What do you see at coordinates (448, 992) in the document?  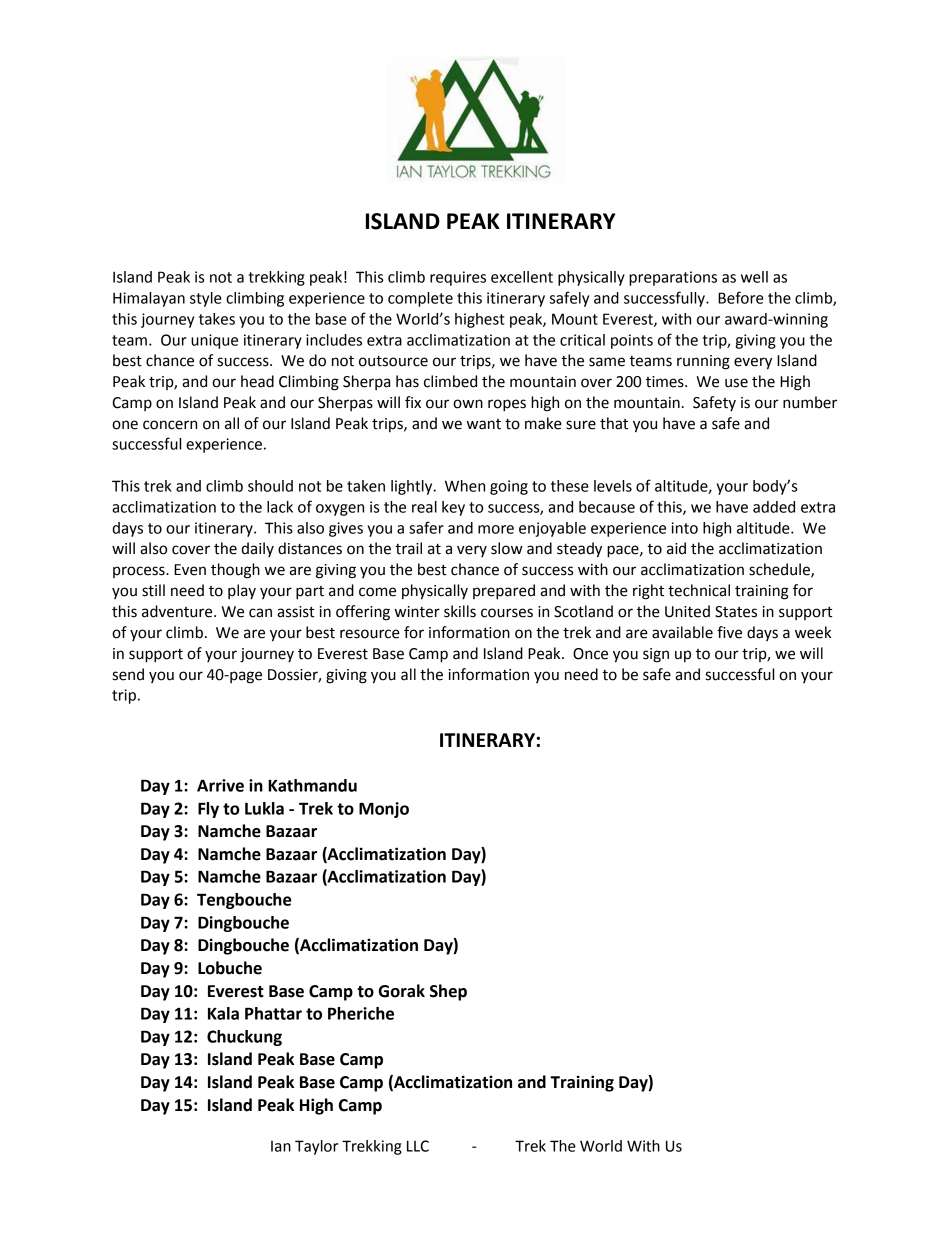 I see `Shep` at bounding box center [448, 992].
